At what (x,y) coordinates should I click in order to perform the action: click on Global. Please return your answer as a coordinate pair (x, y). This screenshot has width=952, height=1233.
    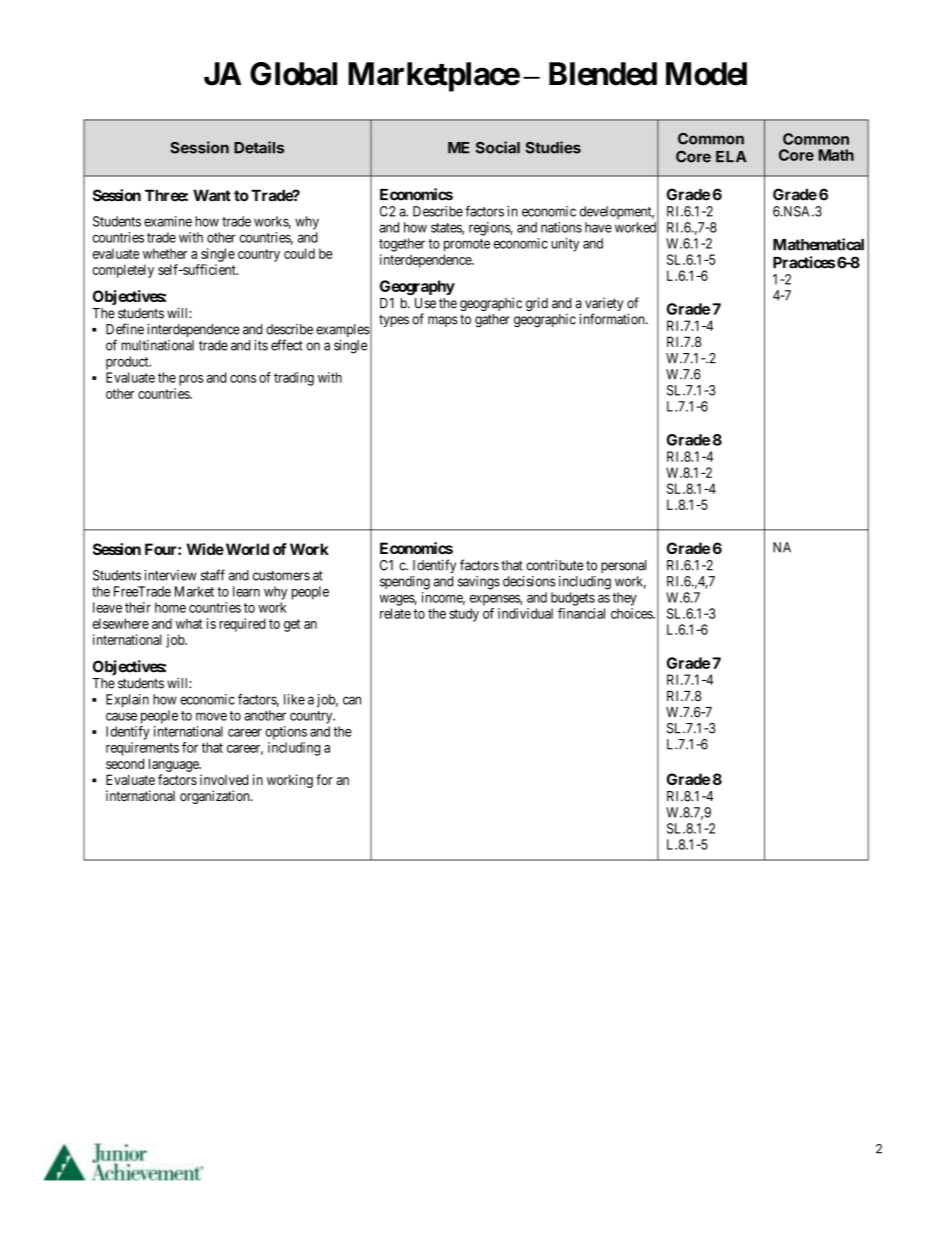
    Looking at the image, I should click on (293, 74).
